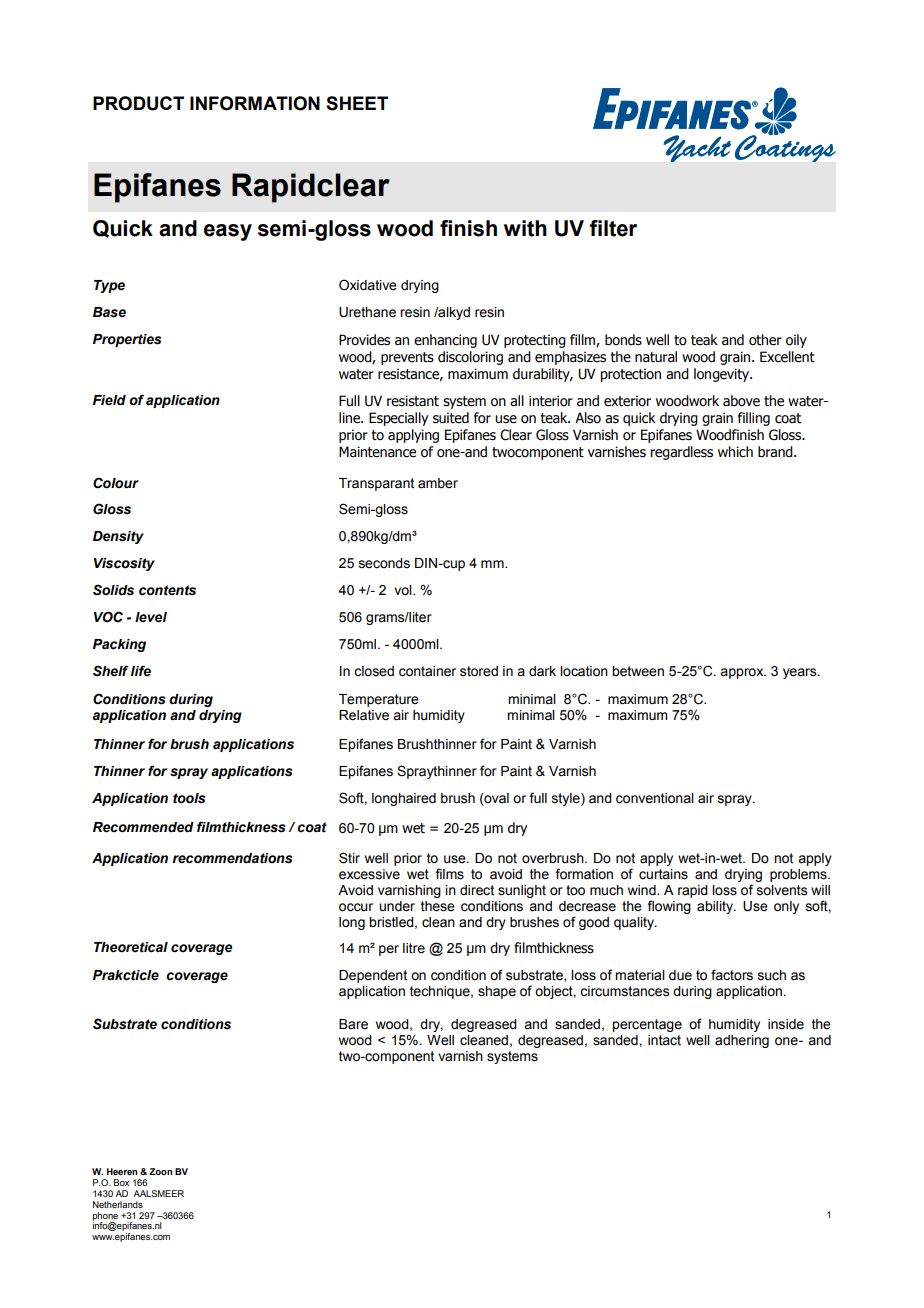  Describe the element at coordinates (479, 671) in the page. I see `stored` at that location.
